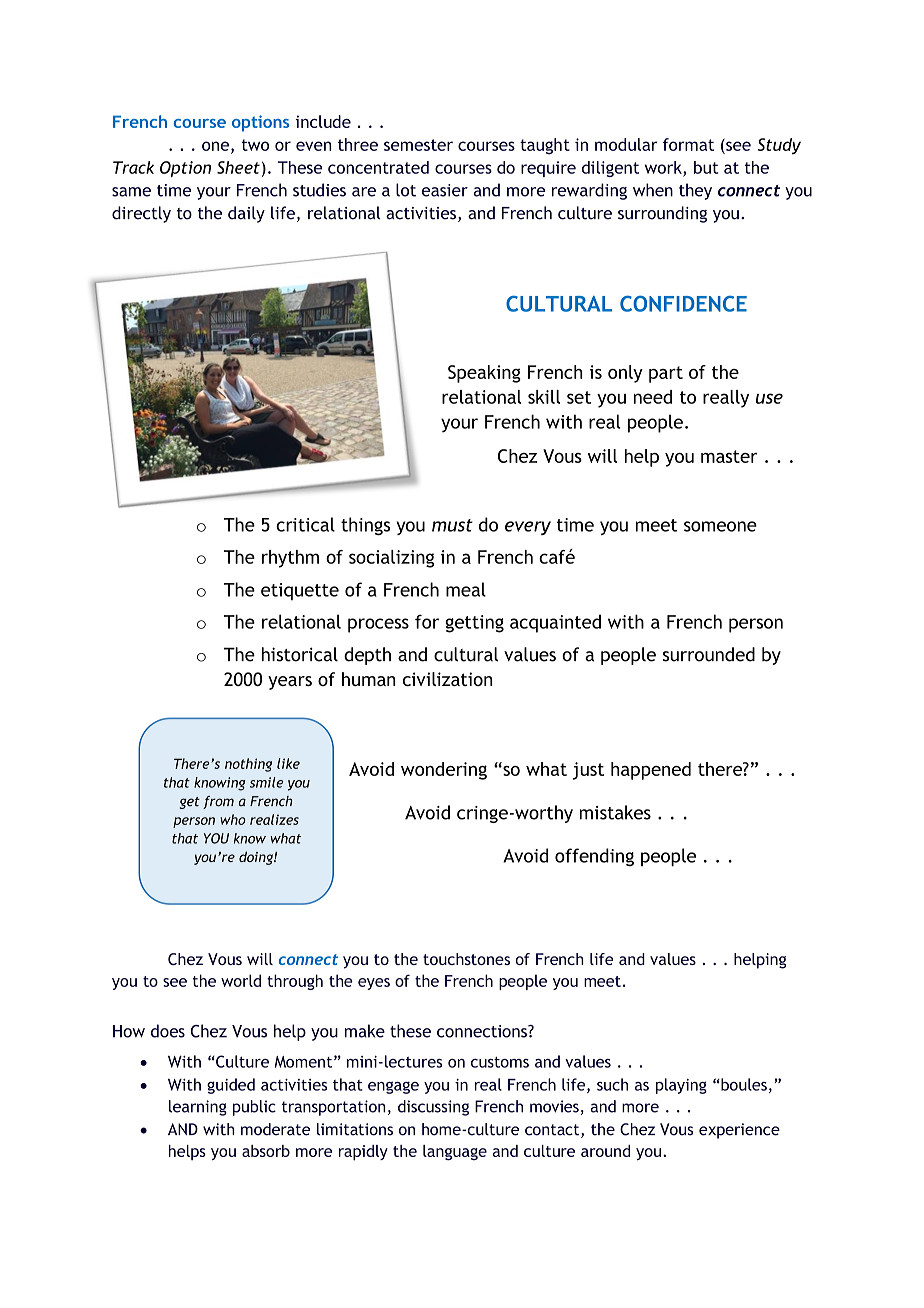  I want to click on Sheet, so click(238, 167).
